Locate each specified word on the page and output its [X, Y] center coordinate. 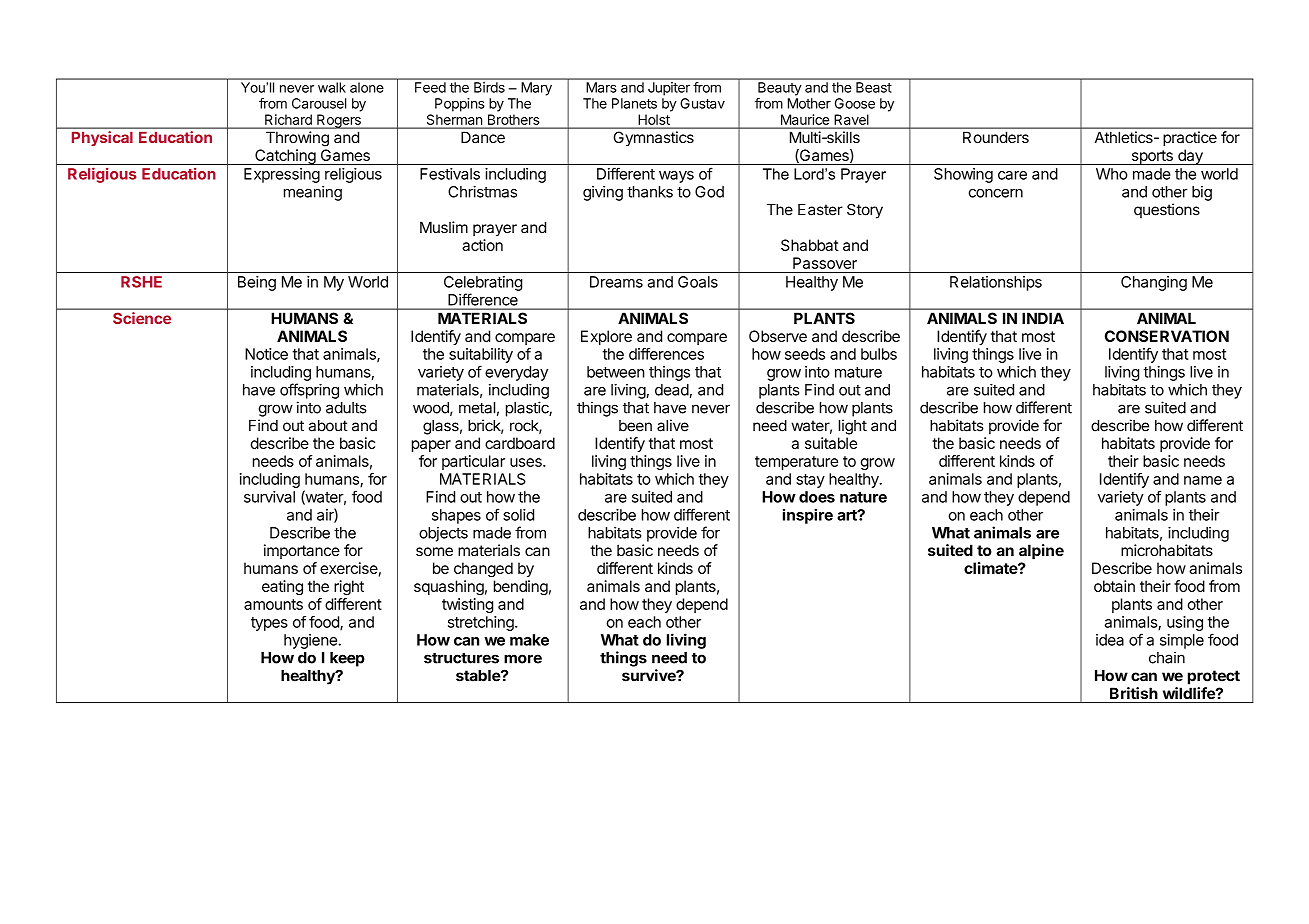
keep [347, 659]
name [1203, 480]
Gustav [702, 103]
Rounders [996, 137]
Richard [288, 119]
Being [257, 283]
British [1134, 693]
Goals [698, 282]
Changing [1154, 283]
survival [269, 497]
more [523, 659]
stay [810, 481]
